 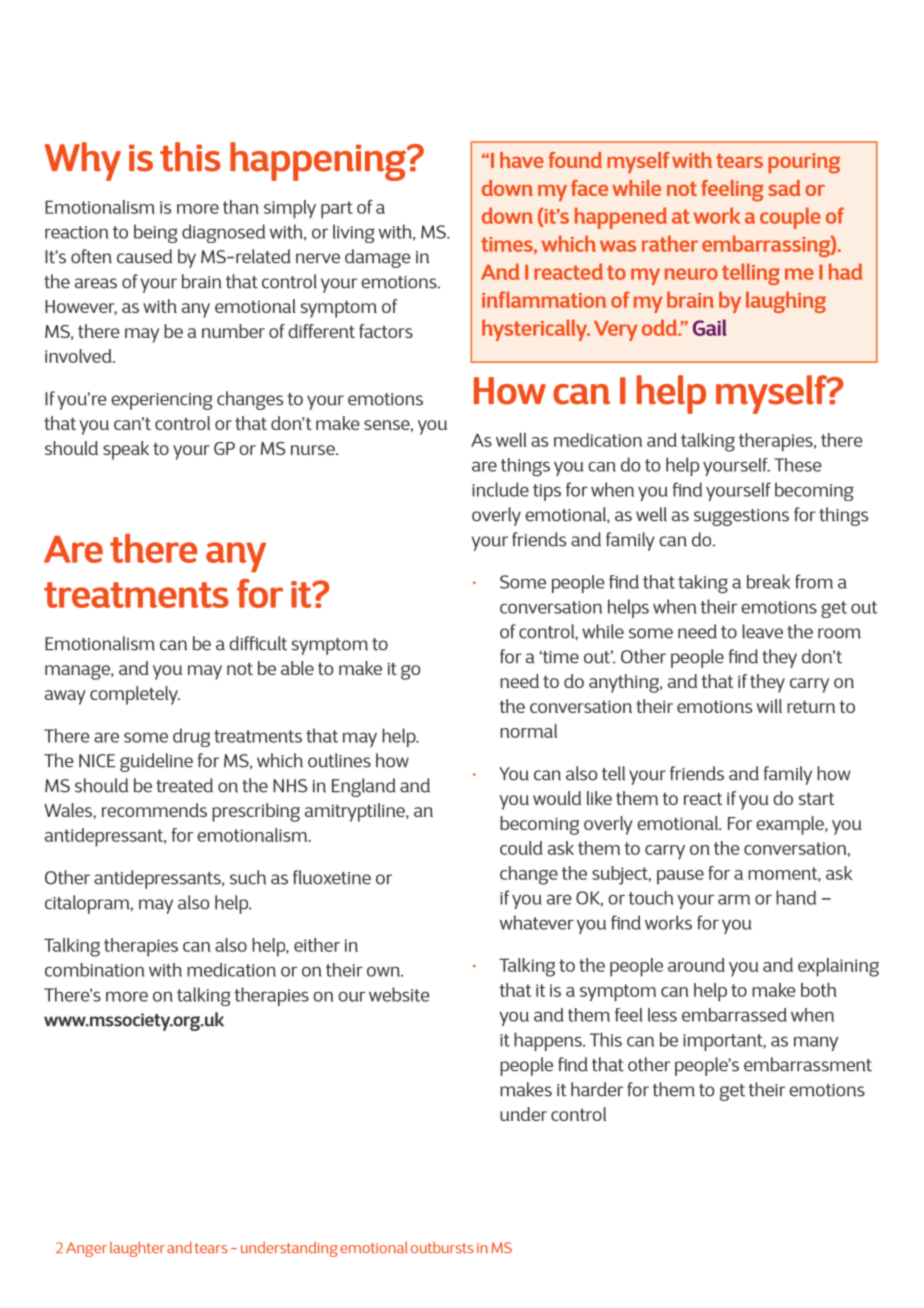 What do you see at coordinates (442, 1247) in the screenshot?
I see `outbursts` at bounding box center [442, 1247].
